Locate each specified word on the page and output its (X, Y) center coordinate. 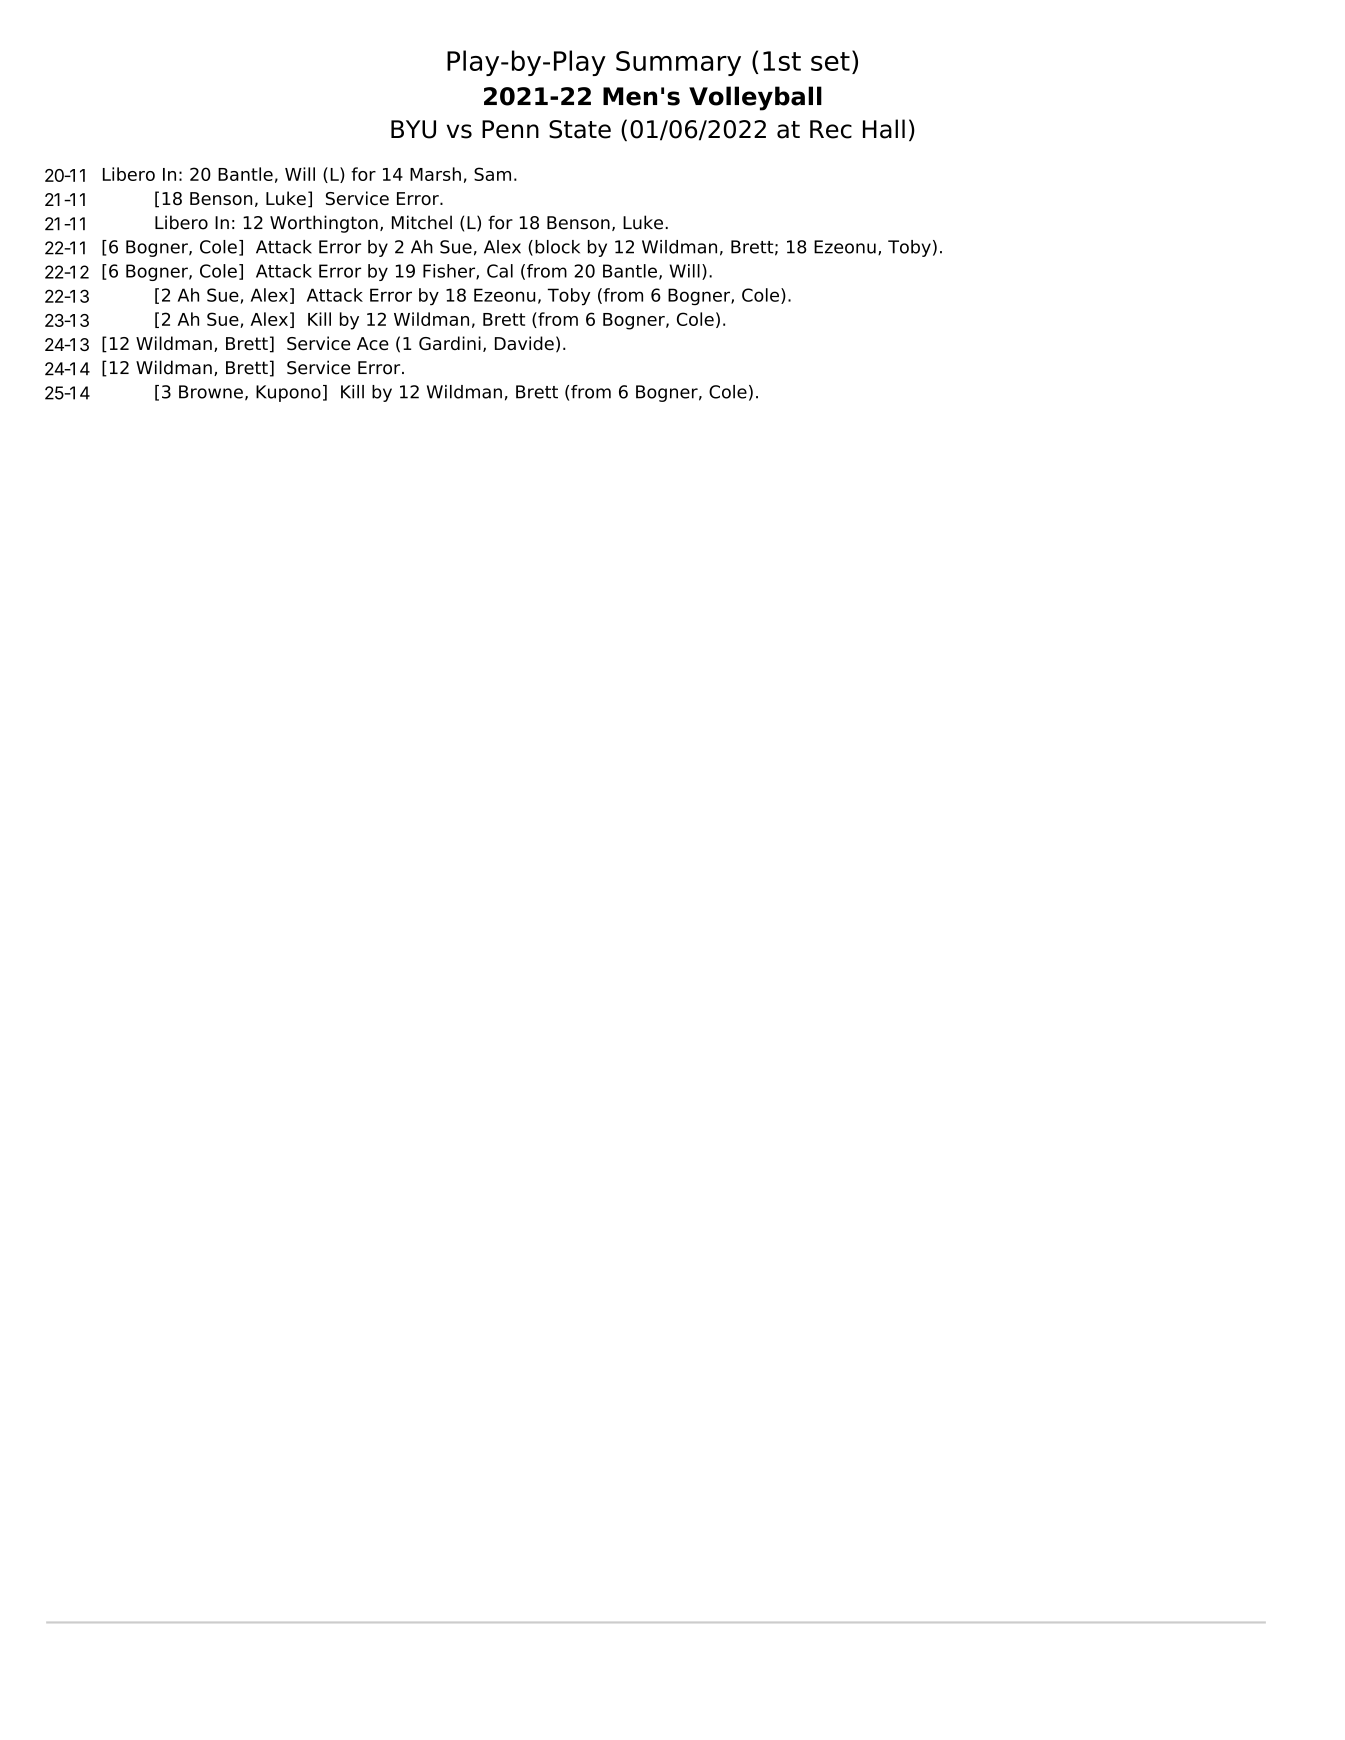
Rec (831, 129)
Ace (373, 343)
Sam (492, 174)
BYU (413, 129)
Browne (211, 392)
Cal (500, 271)
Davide (524, 343)
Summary (678, 63)
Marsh (435, 174)
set (830, 61)
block (557, 247)
